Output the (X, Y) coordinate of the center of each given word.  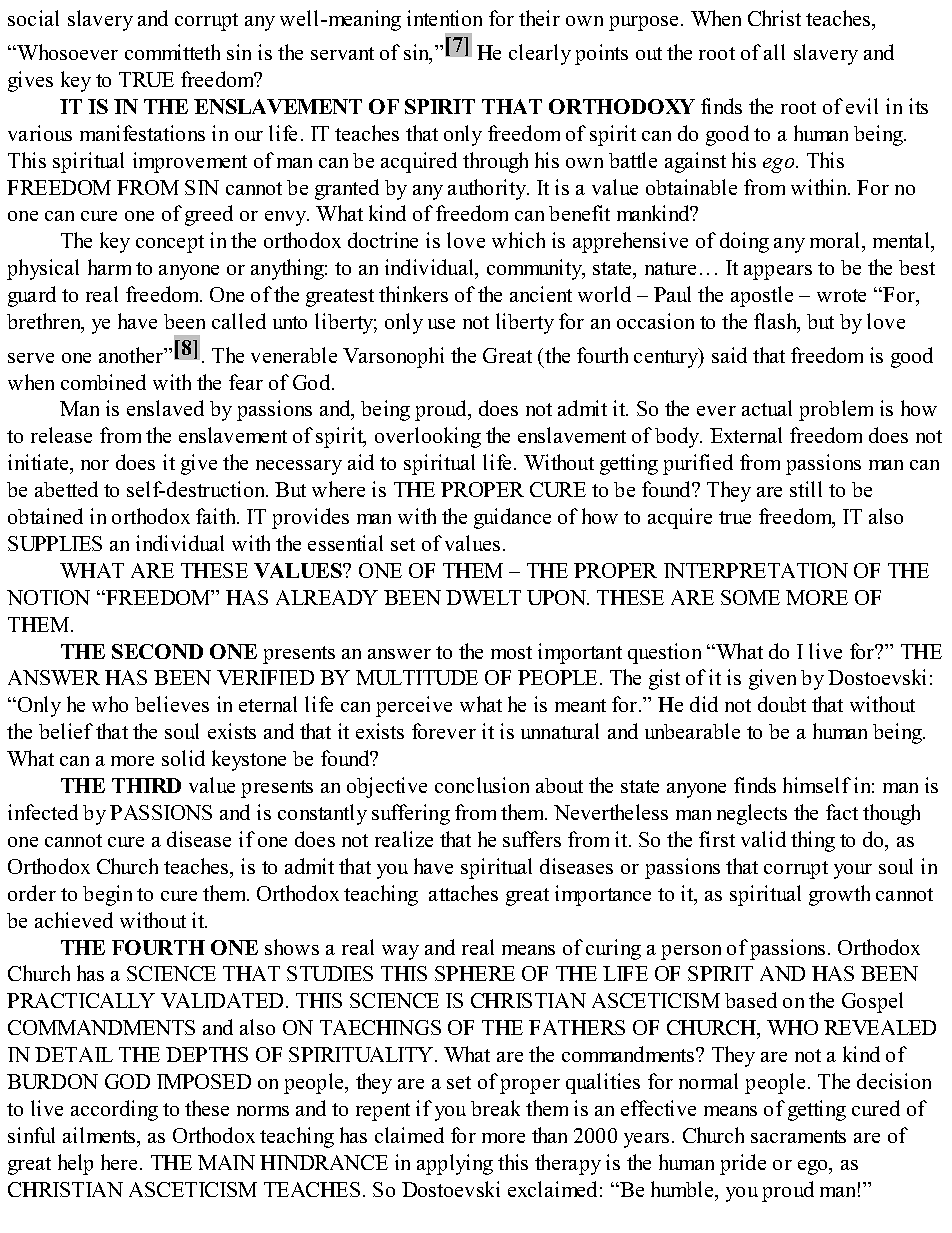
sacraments (798, 1136)
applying (455, 1164)
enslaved (165, 408)
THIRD (146, 785)
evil (862, 106)
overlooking (428, 437)
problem (836, 410)
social (33, 18)
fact (842, 812)
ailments (100, 1135)
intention (444, 18)
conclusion (482, 785)
